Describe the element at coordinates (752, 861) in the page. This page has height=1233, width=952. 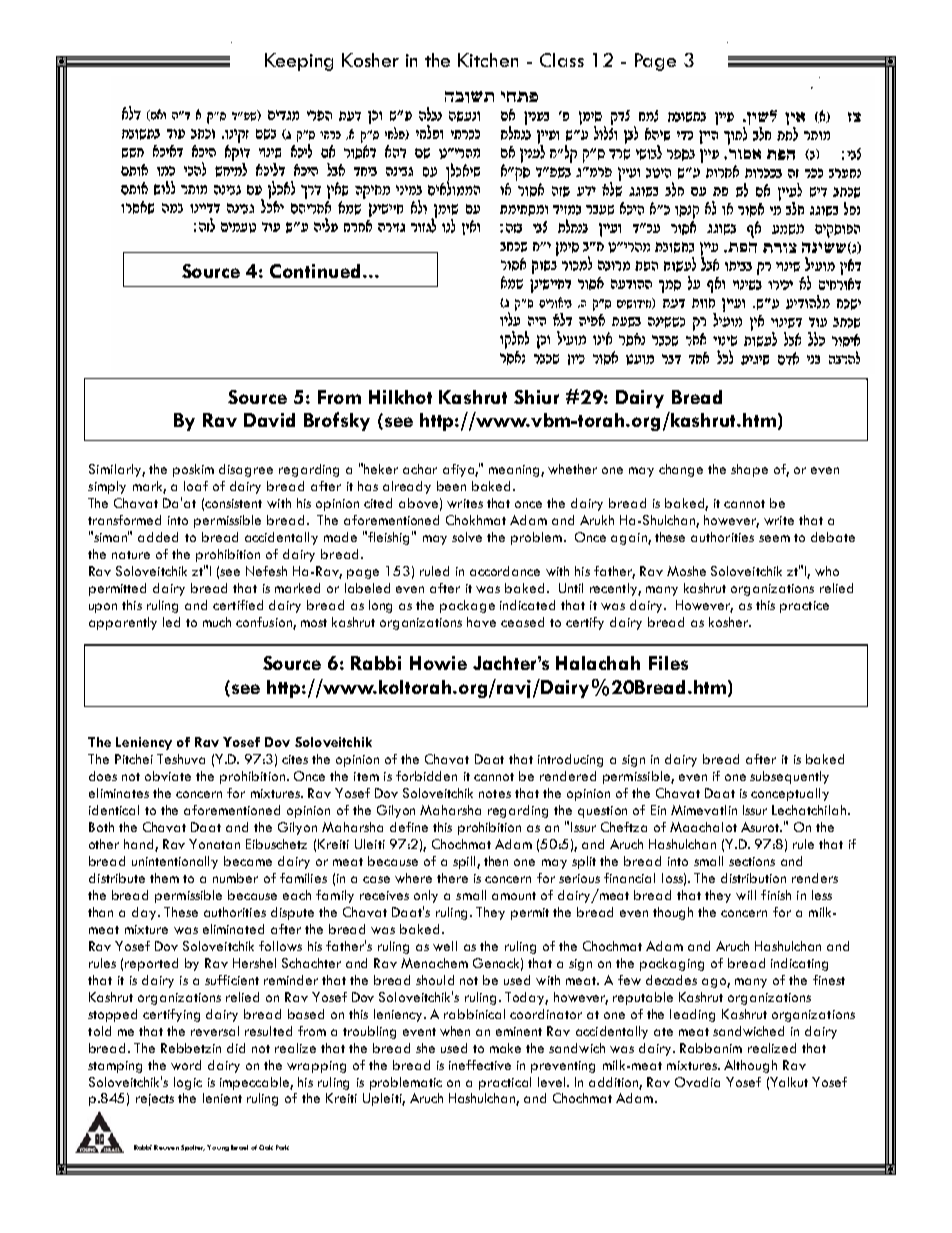
I see `sections` at that location.
